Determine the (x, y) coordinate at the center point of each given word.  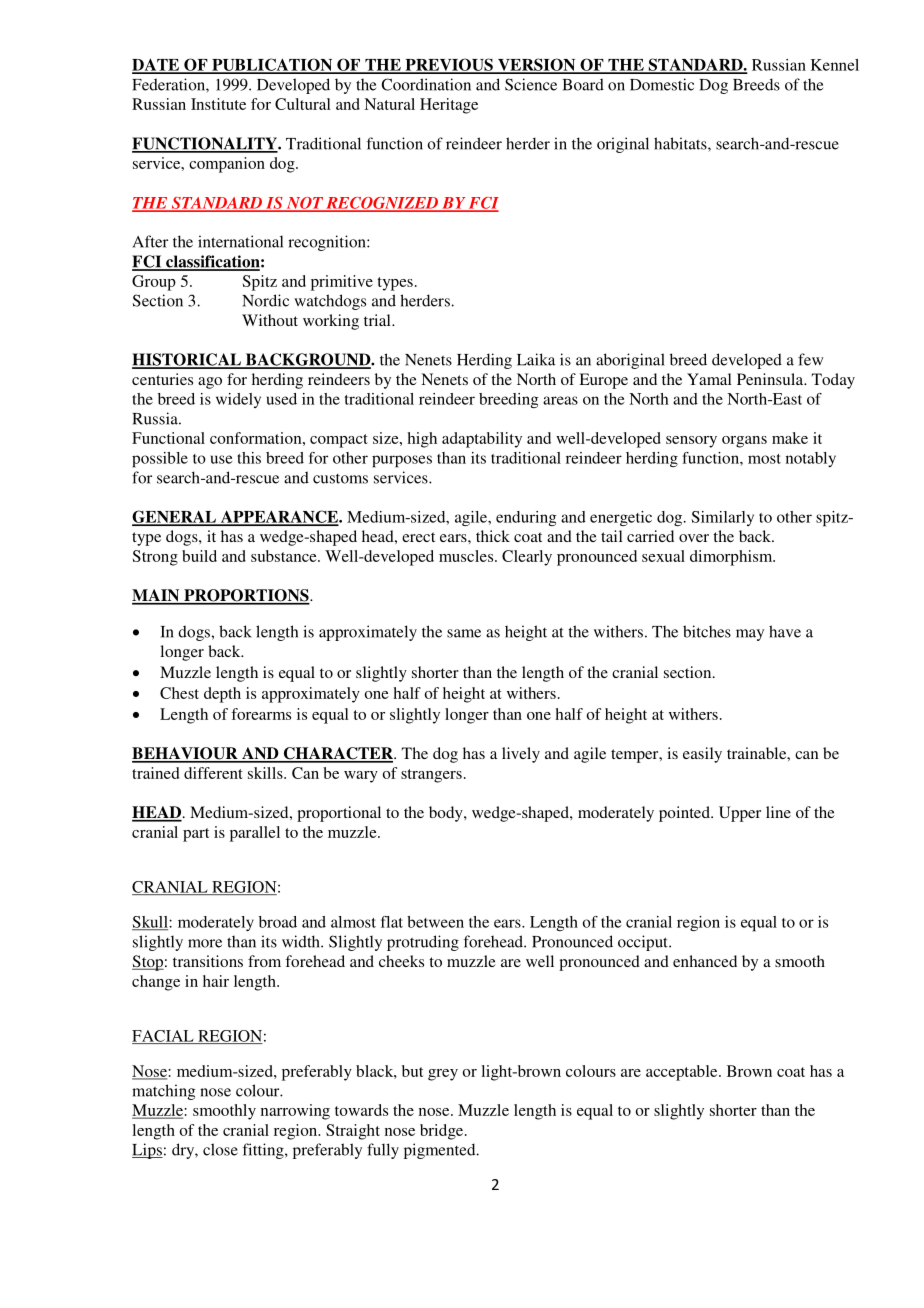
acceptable (683, 1073)
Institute (218, 104)
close (220, 1149)
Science (531, 84)
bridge (443, 1132)
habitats (681, 143)
